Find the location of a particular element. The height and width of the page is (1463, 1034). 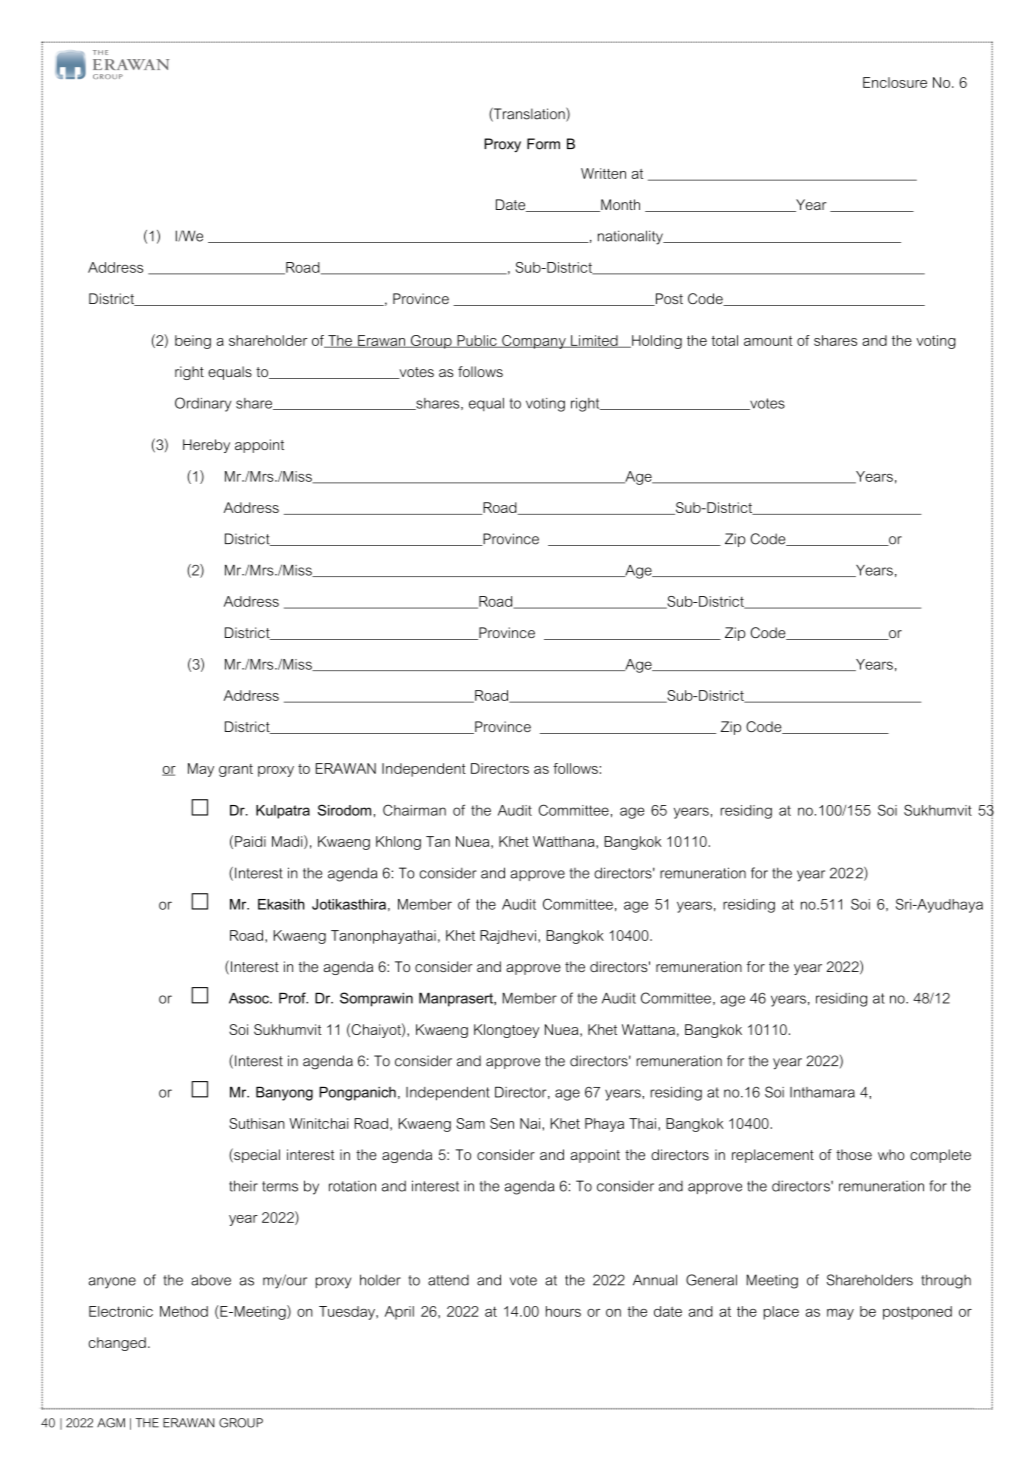

Enclosure is located at coordinates (895, 82).
